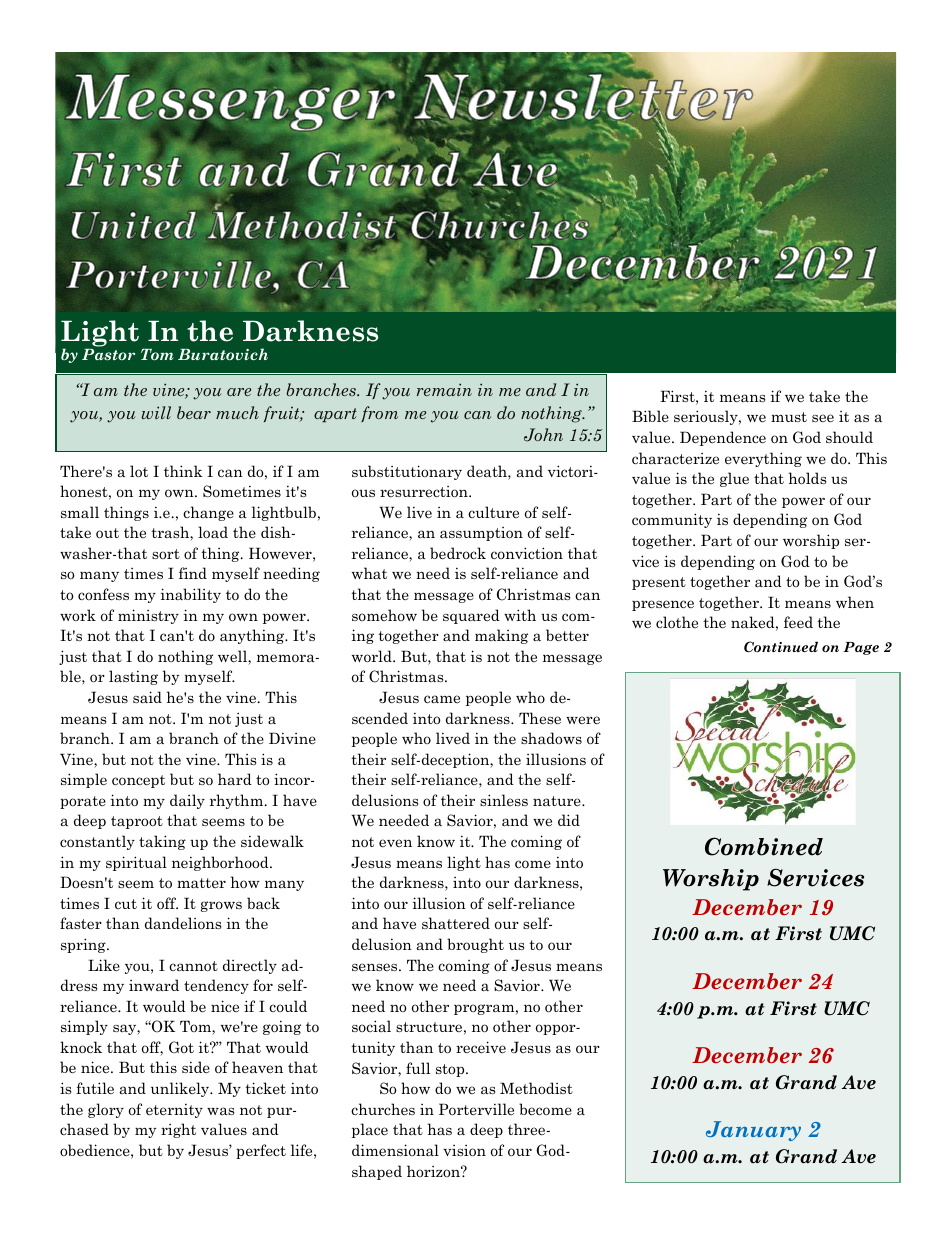 The image size is (952, 1233). What do you see at coordinates (138, 781) in the page?
I see `concept` at bounding box center [138, 781].
